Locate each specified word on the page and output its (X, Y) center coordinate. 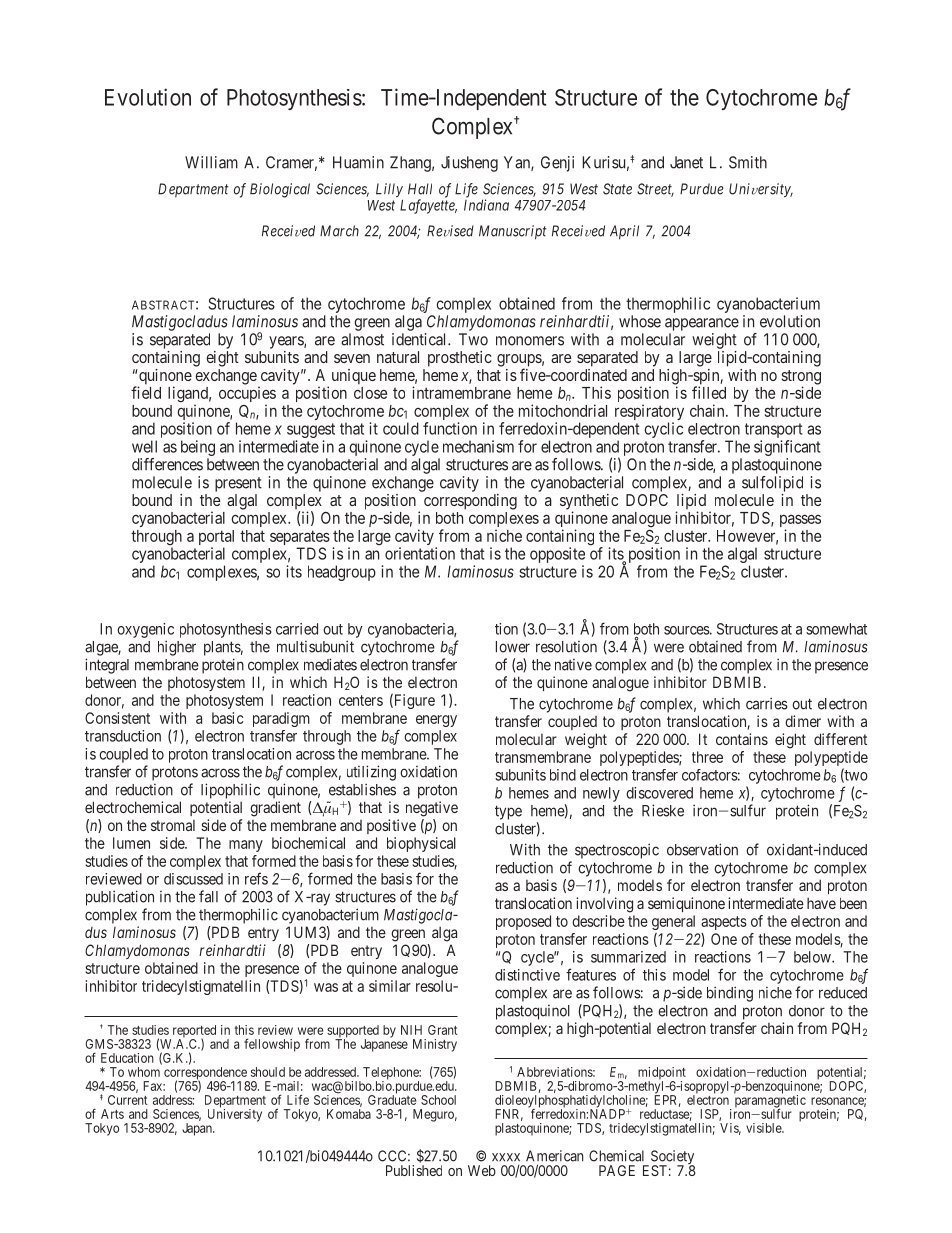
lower (513, 647)
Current (127, 1100)
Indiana (486, 205)
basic (227, 718)
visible (764, 1128)
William (211, 162)
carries (767, 703)
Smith (748, 162)
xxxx (506, 1157)
